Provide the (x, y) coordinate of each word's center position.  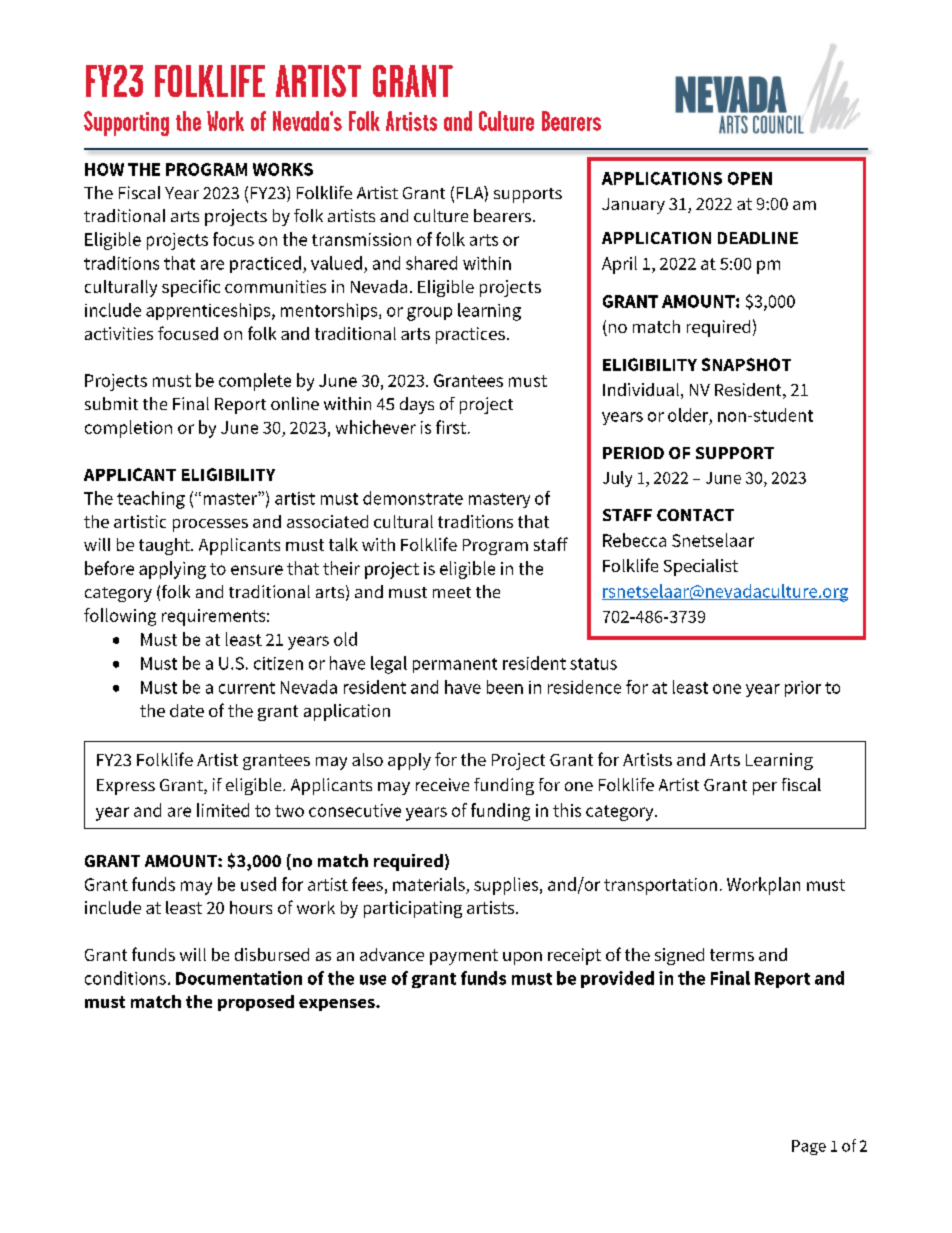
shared (431, 263)
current (247, 688)
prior (803, 689)
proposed (256, 1003)
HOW (104, 169)
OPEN (750, 178)
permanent (455, 665)
